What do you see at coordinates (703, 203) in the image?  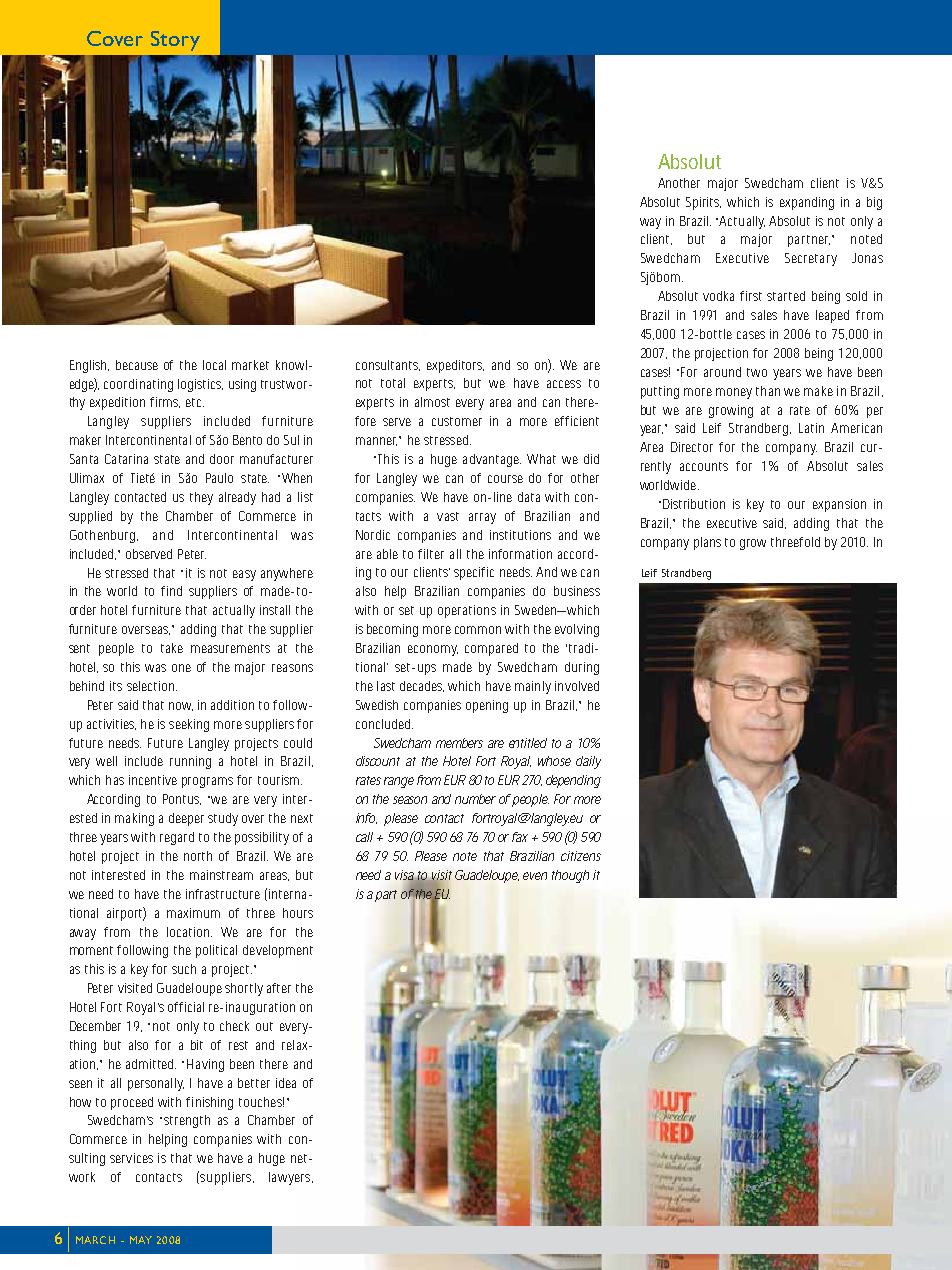 I see `Spirits` at bounding box center [703, 203].
